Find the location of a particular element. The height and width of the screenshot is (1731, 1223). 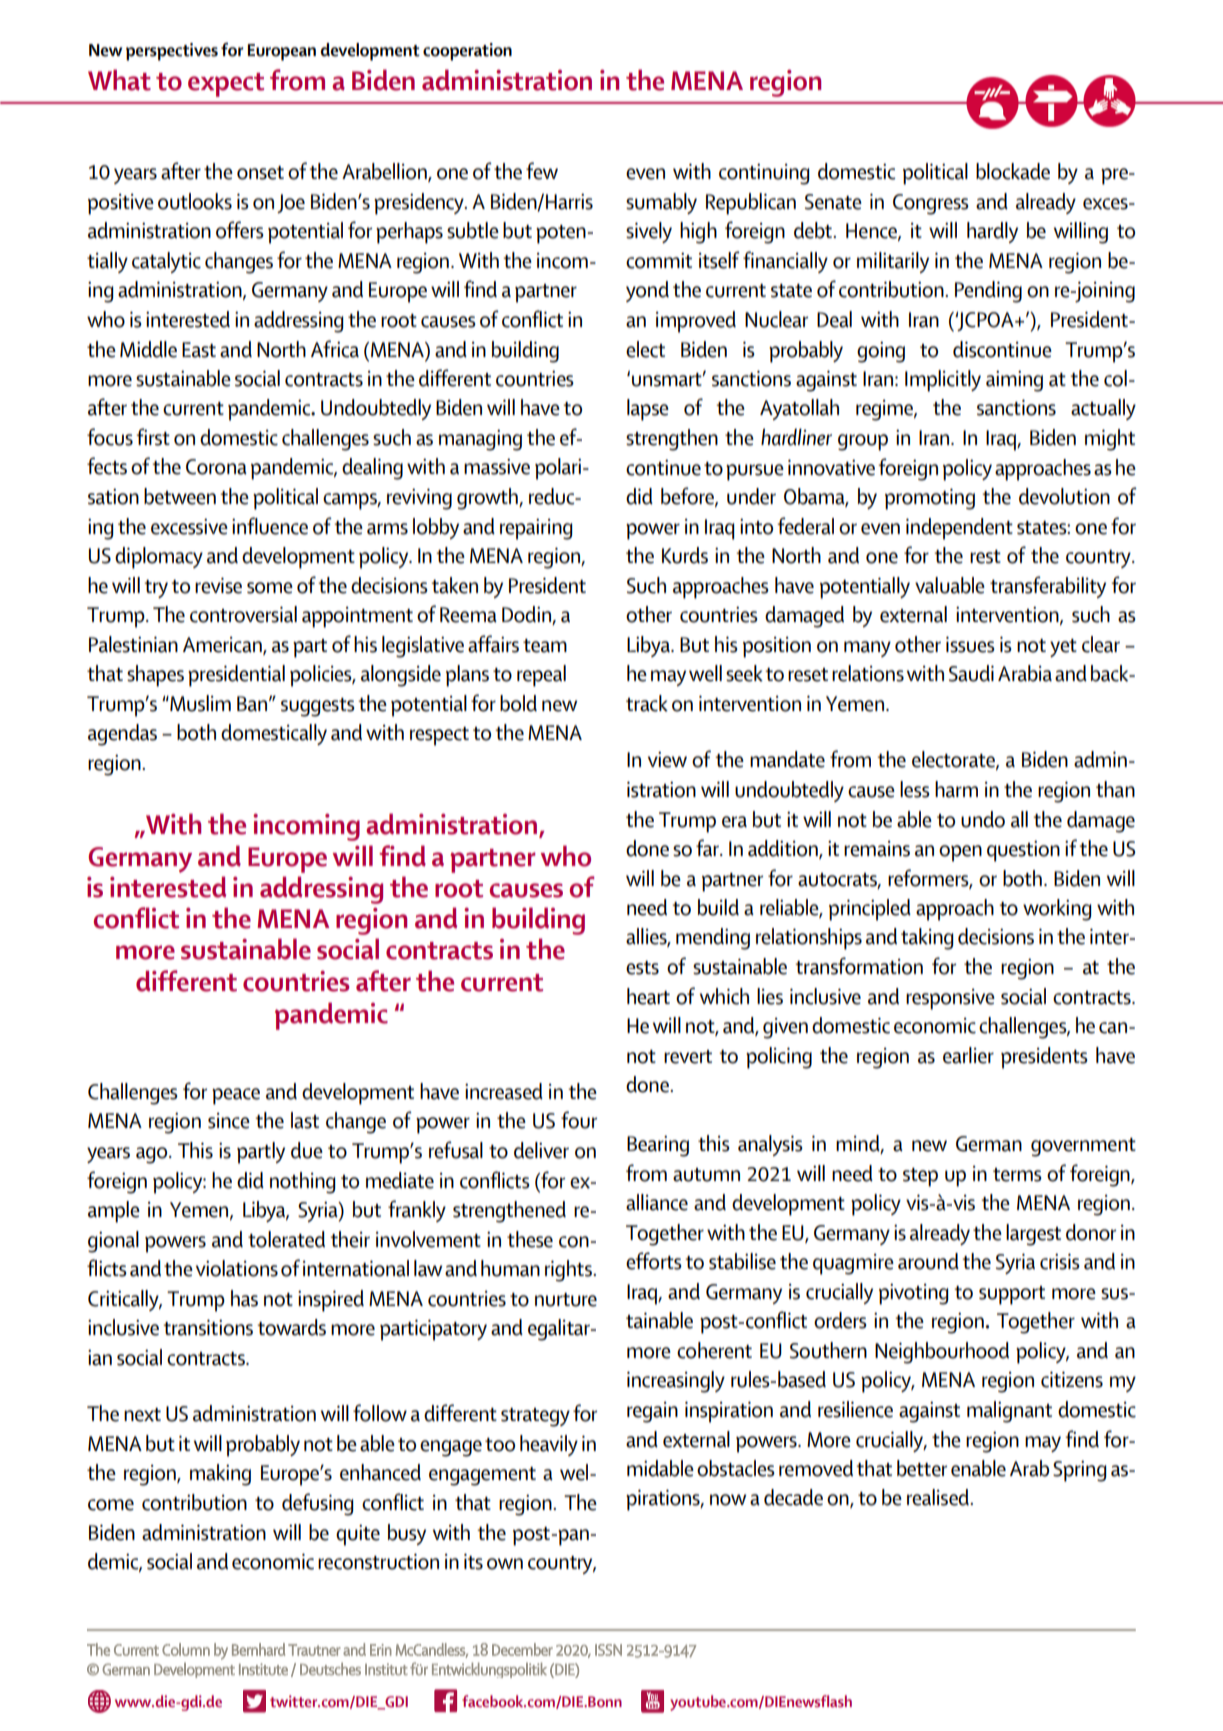

agendas is located at coordinates (122, 735).
